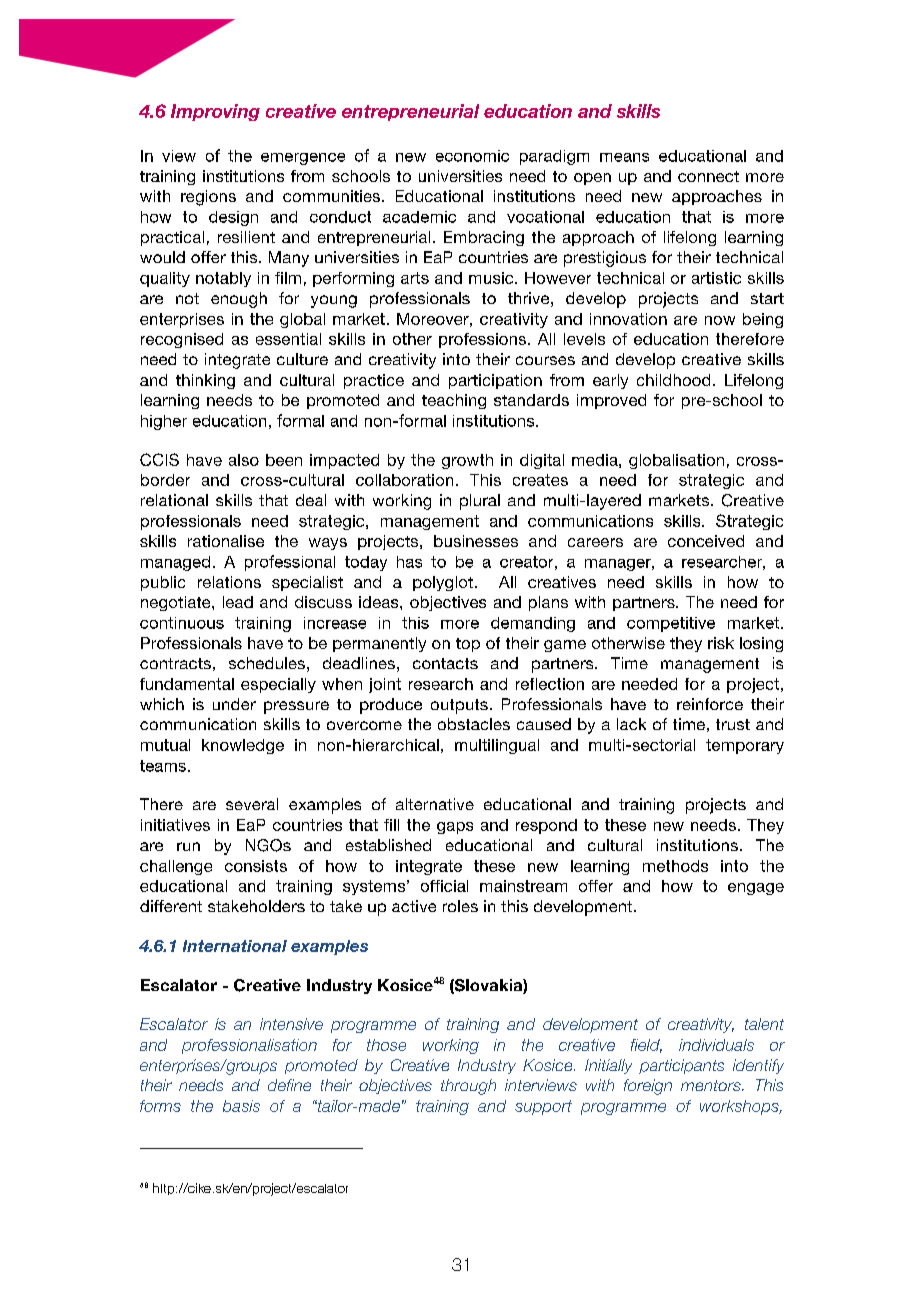 The height and width of the screenshot is (1308, 924). I want to click on rationalise, so click(226, 541).
